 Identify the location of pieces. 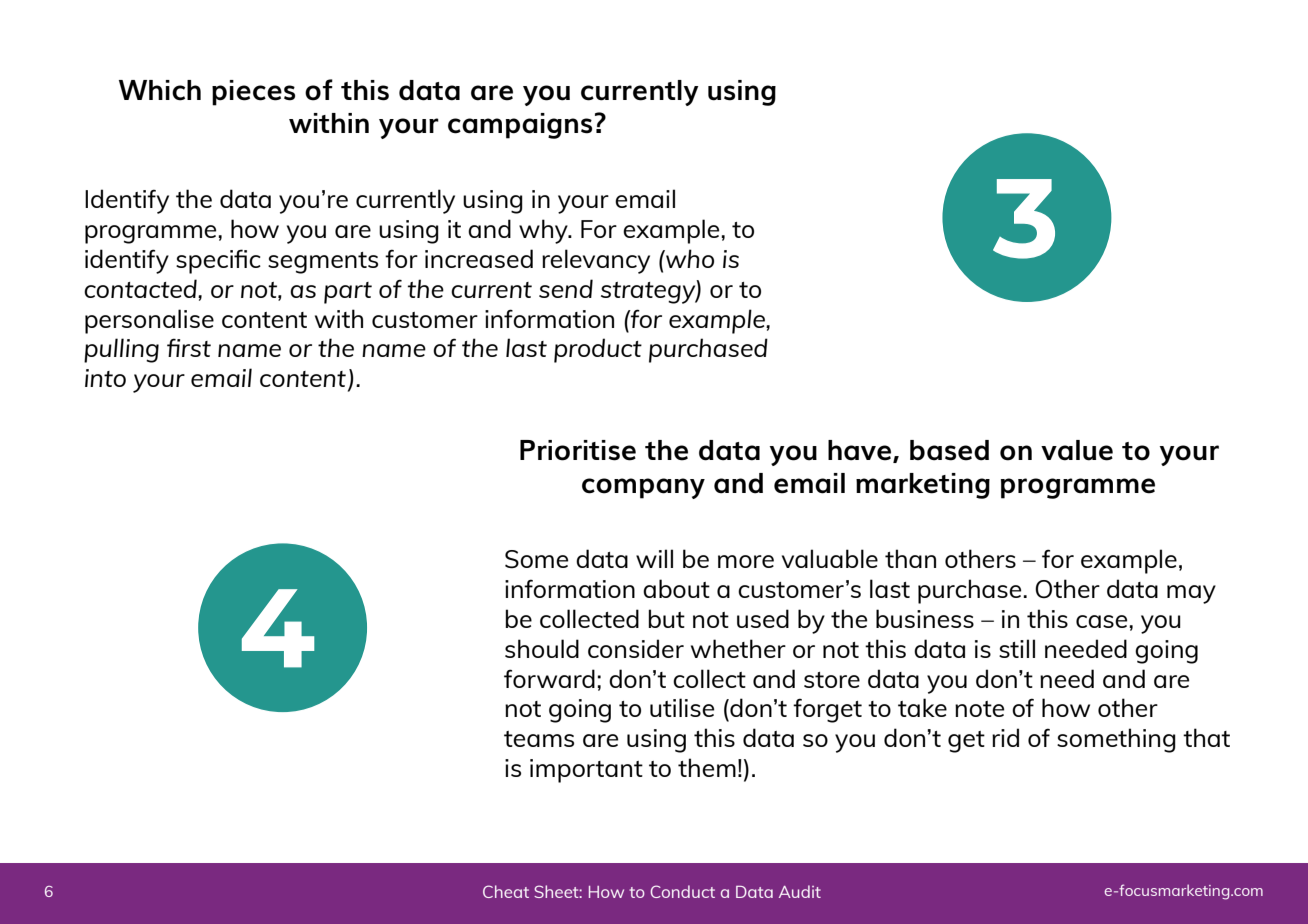
(253, 93).
